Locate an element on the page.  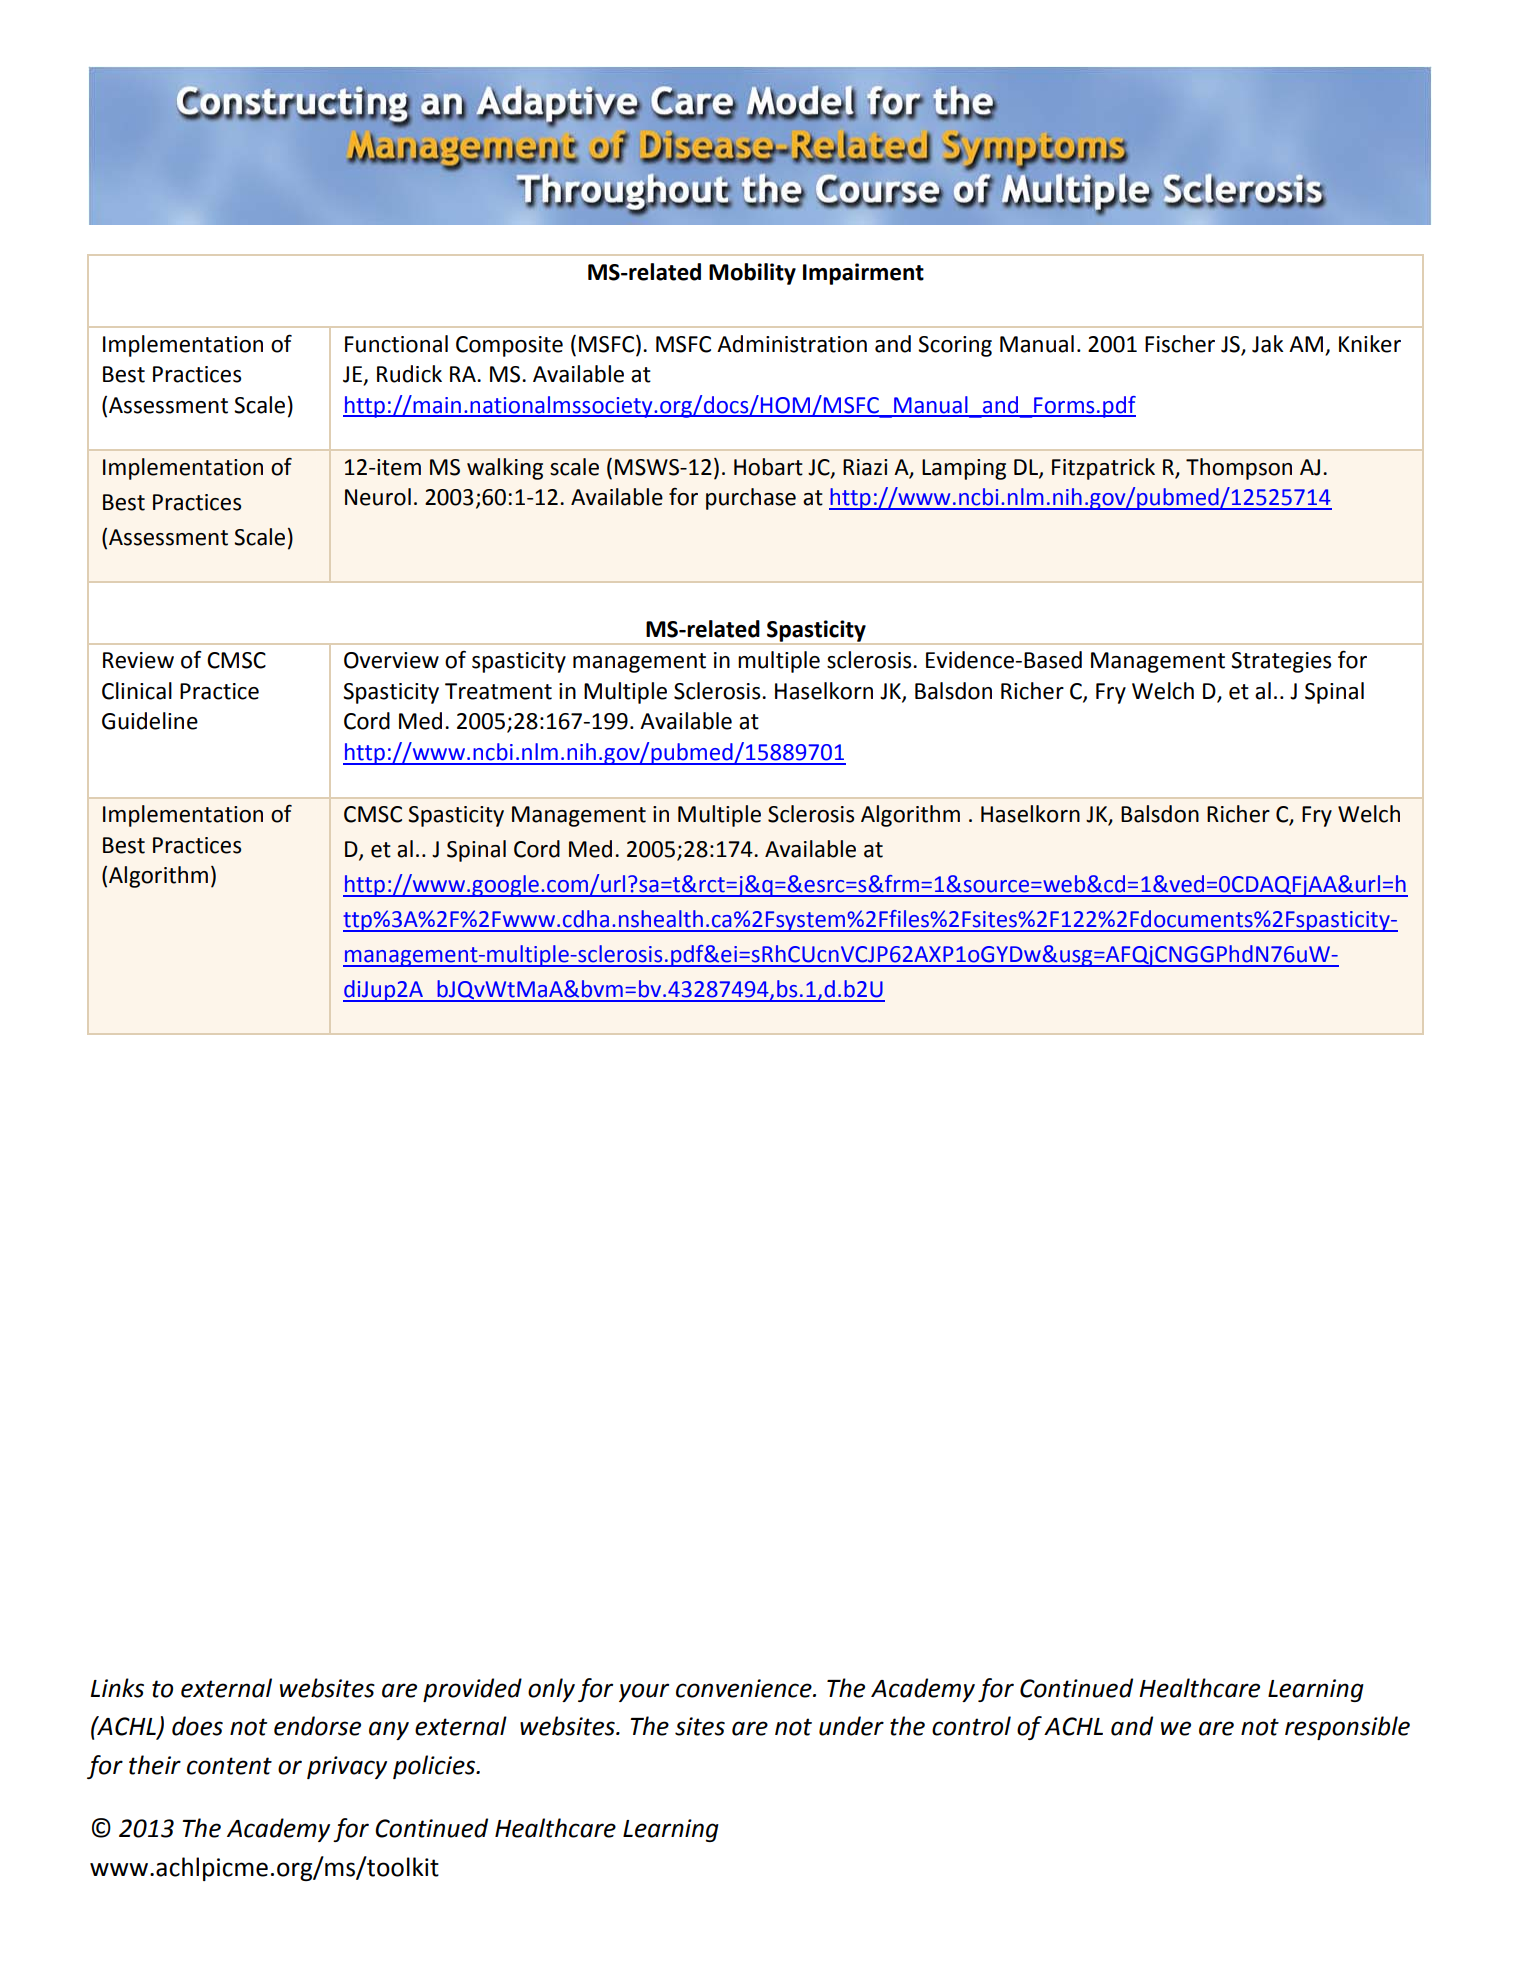
endorse is located at coordinates (317, 1726).
